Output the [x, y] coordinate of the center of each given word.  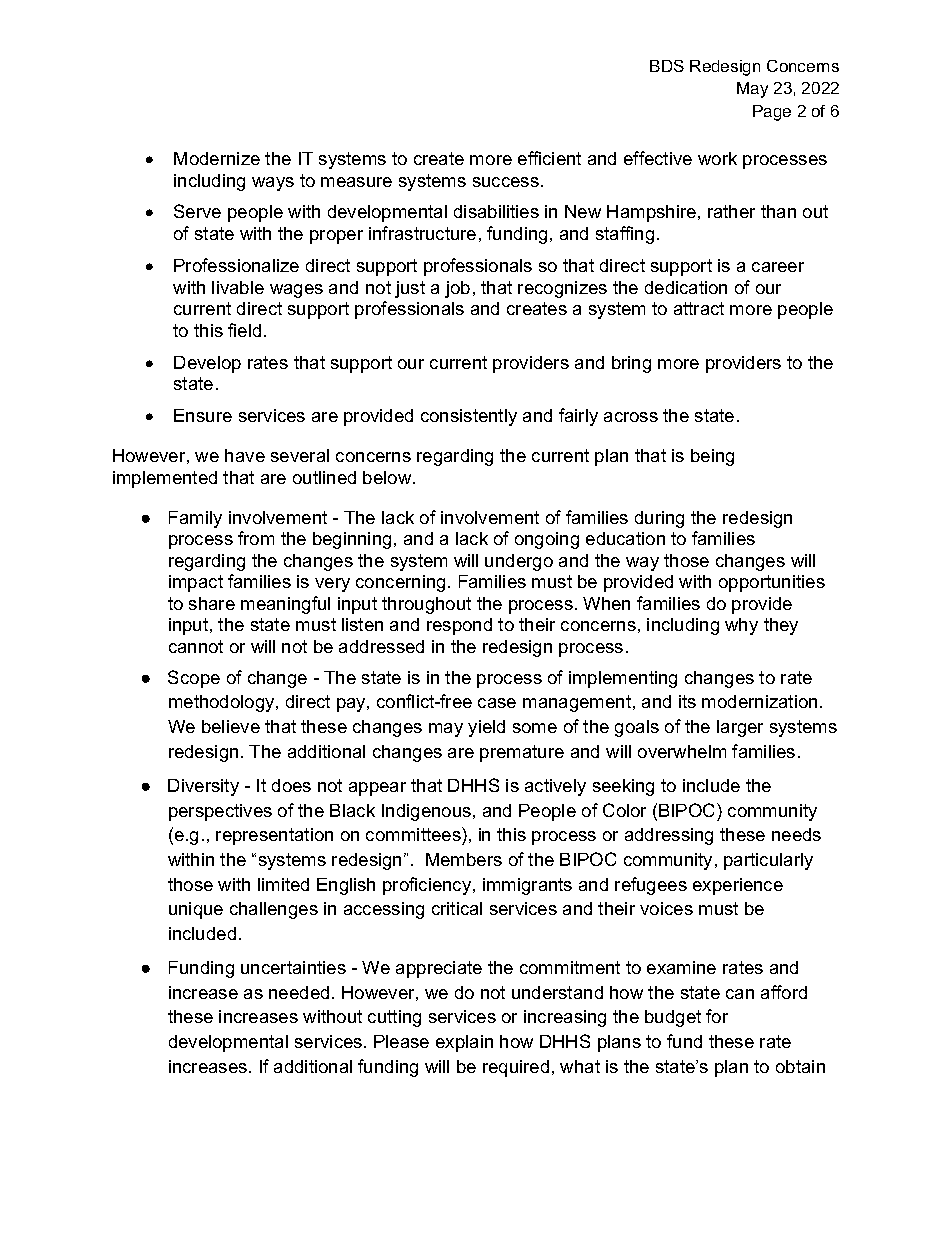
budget [673, 1018]
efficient [549, 158]
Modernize [217, 158]
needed [299, 992]
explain [464, 1043]
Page [772, 113]
